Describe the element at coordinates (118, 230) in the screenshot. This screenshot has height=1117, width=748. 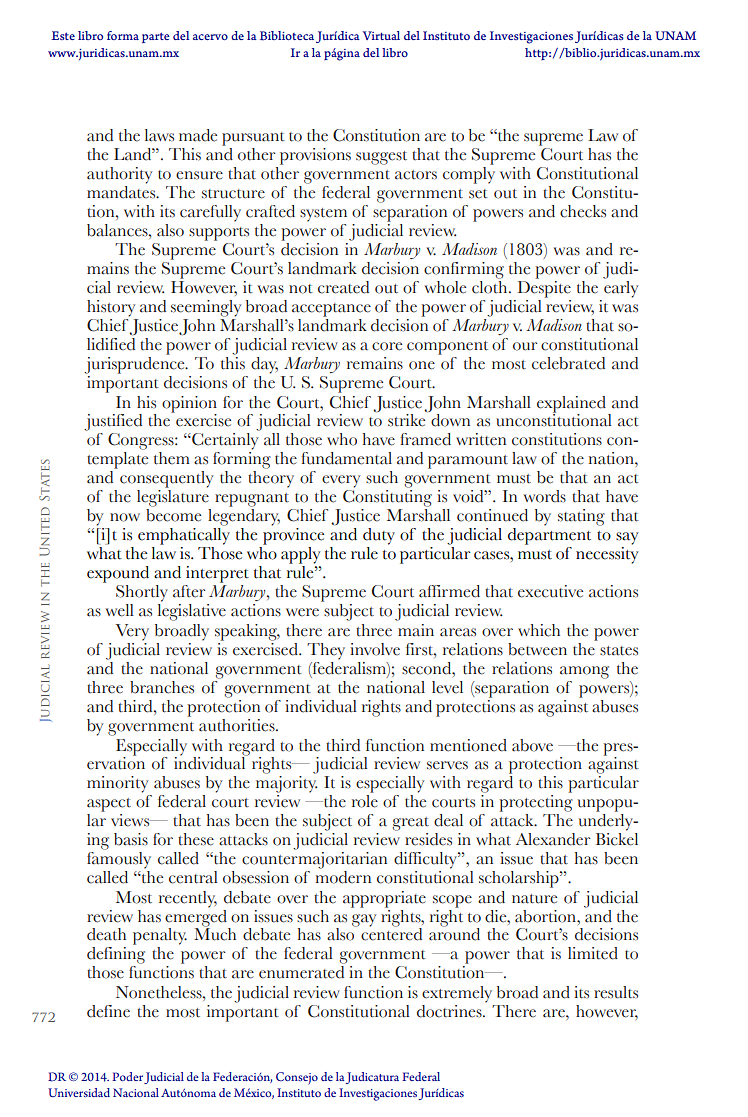
I see `balances` at that location.
